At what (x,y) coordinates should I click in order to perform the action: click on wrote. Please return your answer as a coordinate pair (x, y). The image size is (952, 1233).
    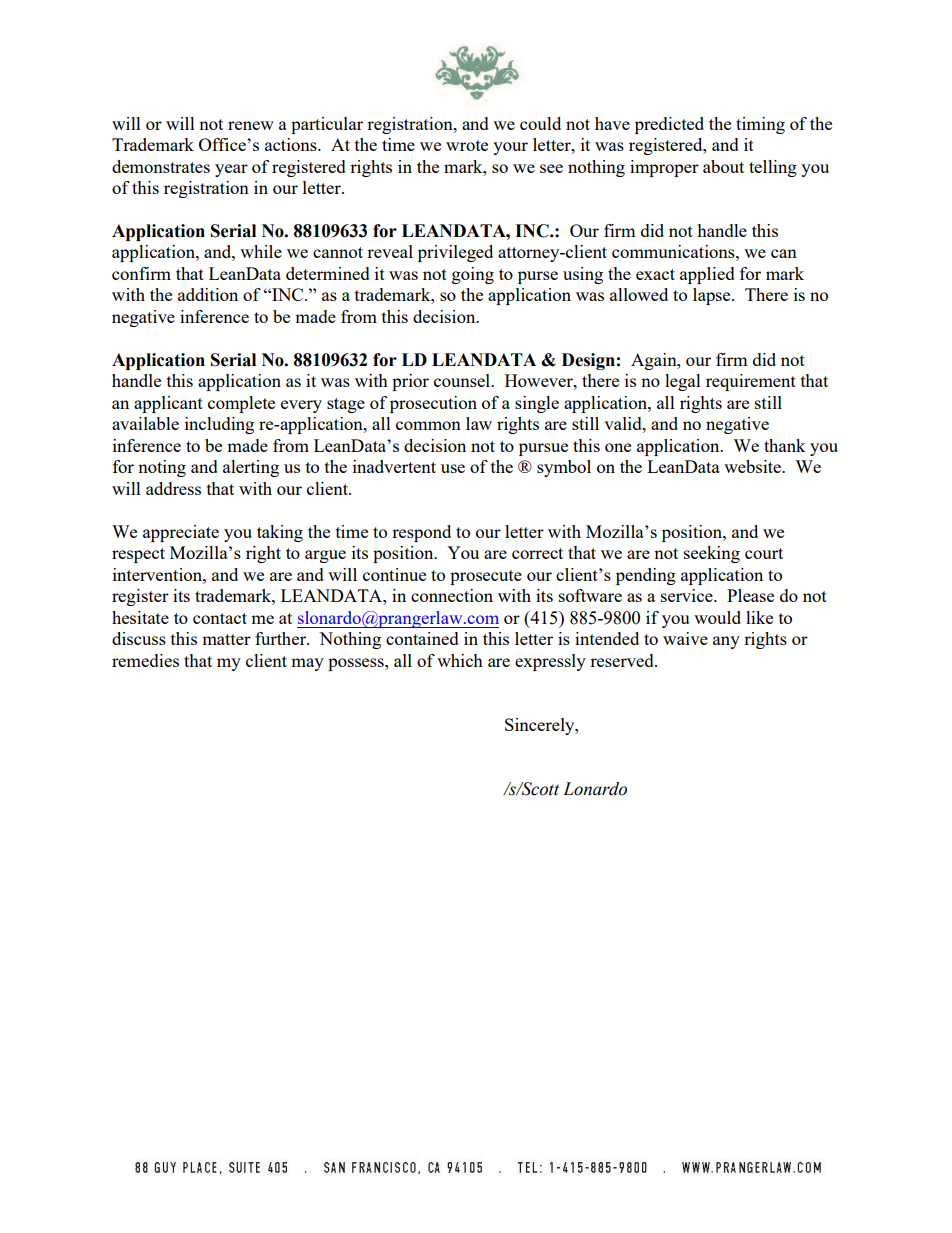
    Looking at the image, I should click on (467, 145).
